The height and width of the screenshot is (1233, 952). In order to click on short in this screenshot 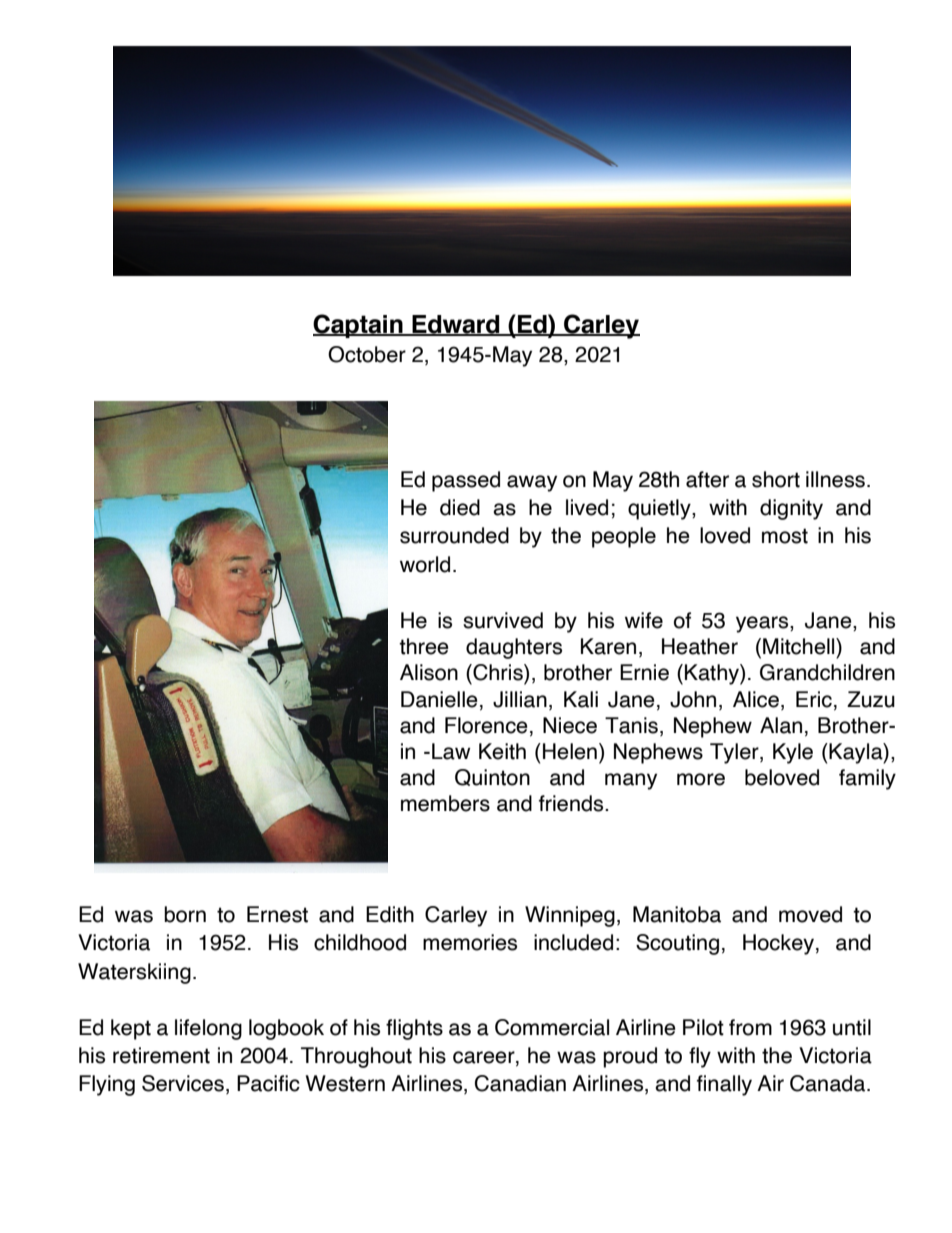, I will do `click(776, 479)`.
